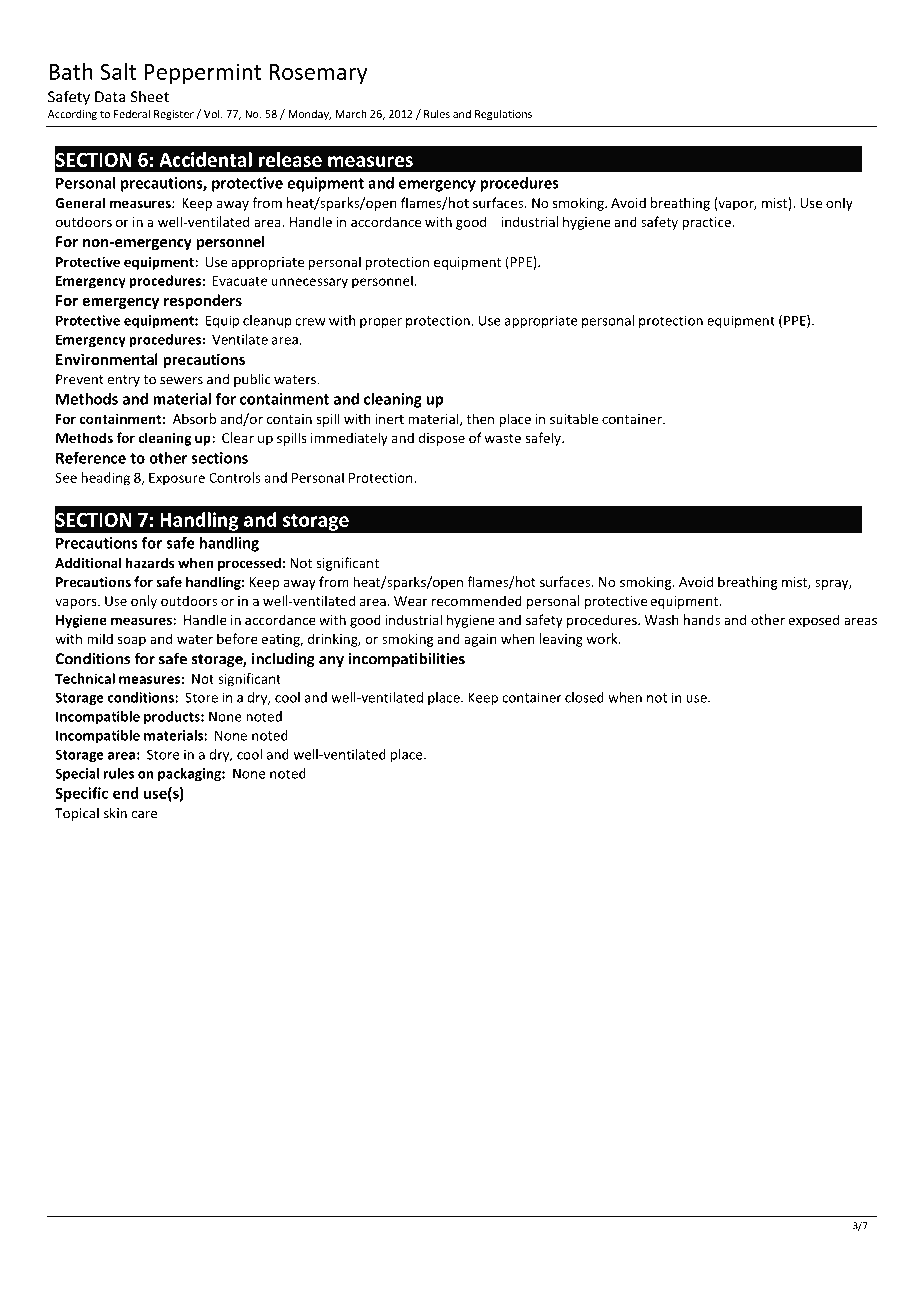 The height and width of the image is (1307, 924). I want to click on Sheet, so click(150, 96).
